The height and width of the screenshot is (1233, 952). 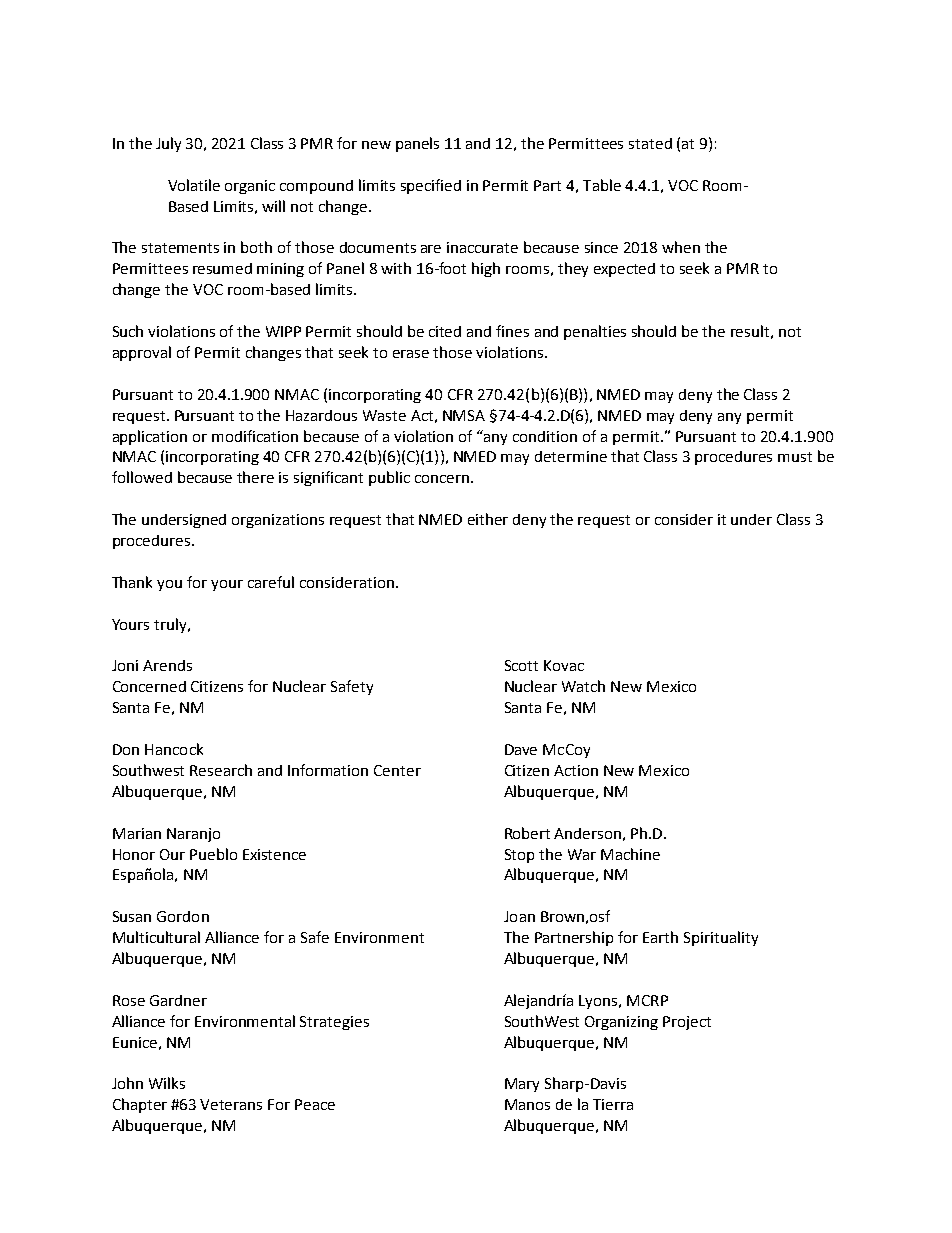 What do you see at coordinates (271, 582) in the screenshot?
I see `careful` at bounding box center [271, 582].
